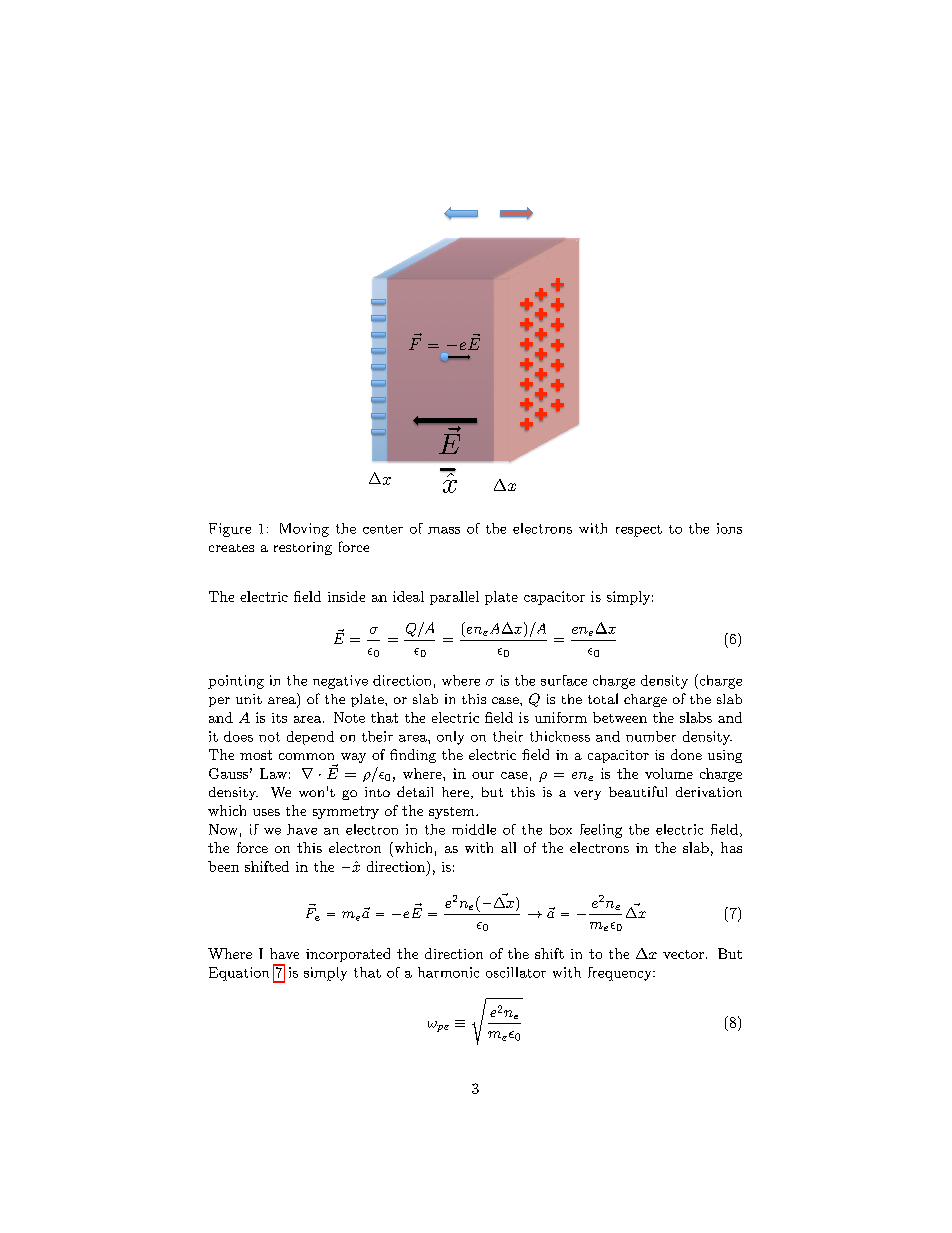 Image resolution: width=952 pixels, height=1233 pixels. Describe the element at coordinates (731, 847) in the screenshot. I see `has` at that location.
